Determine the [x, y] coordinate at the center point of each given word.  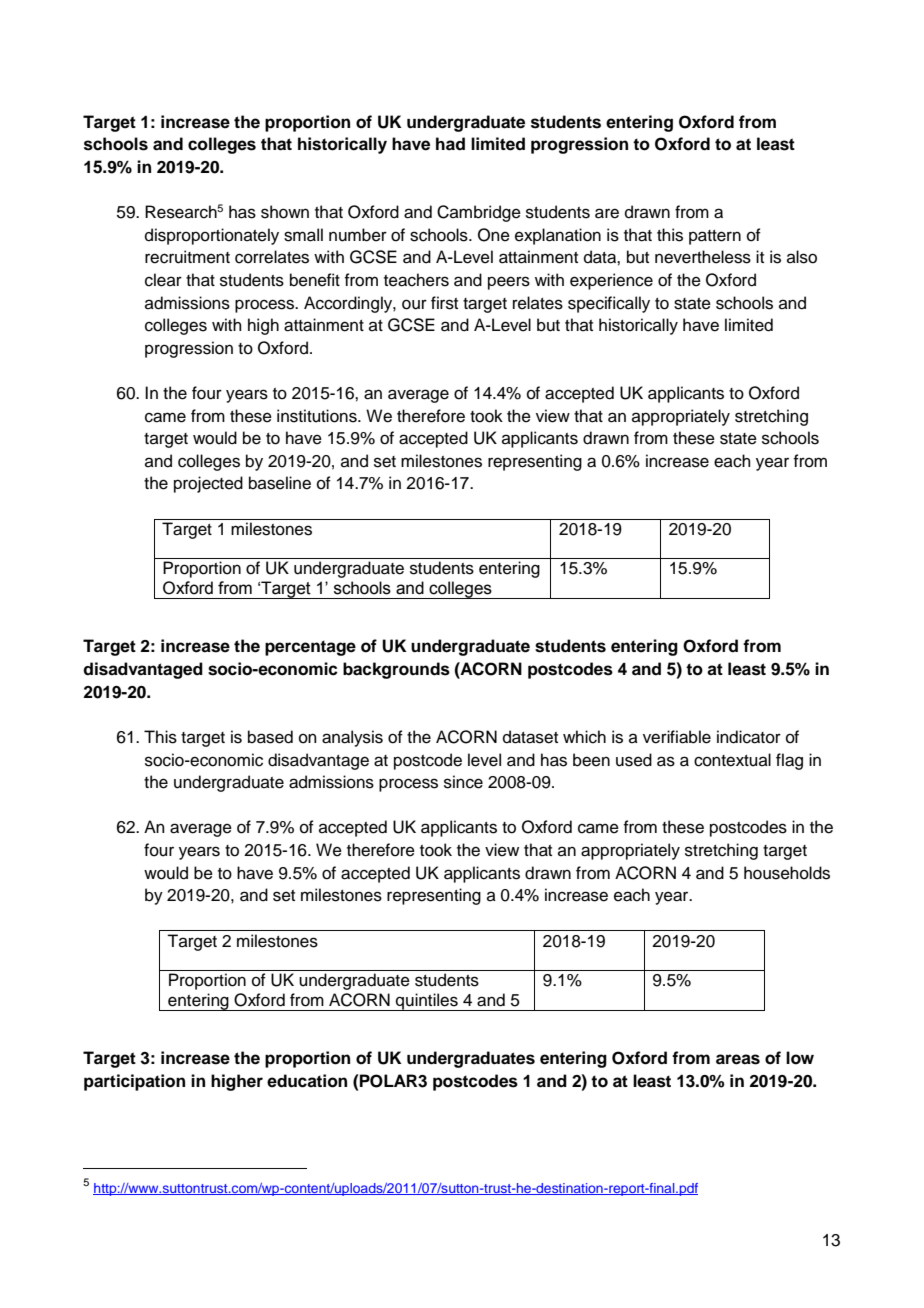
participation [134, 1082]
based [270, 737]
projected [208, 484]
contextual [732, 760]
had [450, 144]
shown [285, 212]
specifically [609, 304]
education [307, 1081]
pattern [715, 237]
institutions [318, 416]
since [463, 782]
